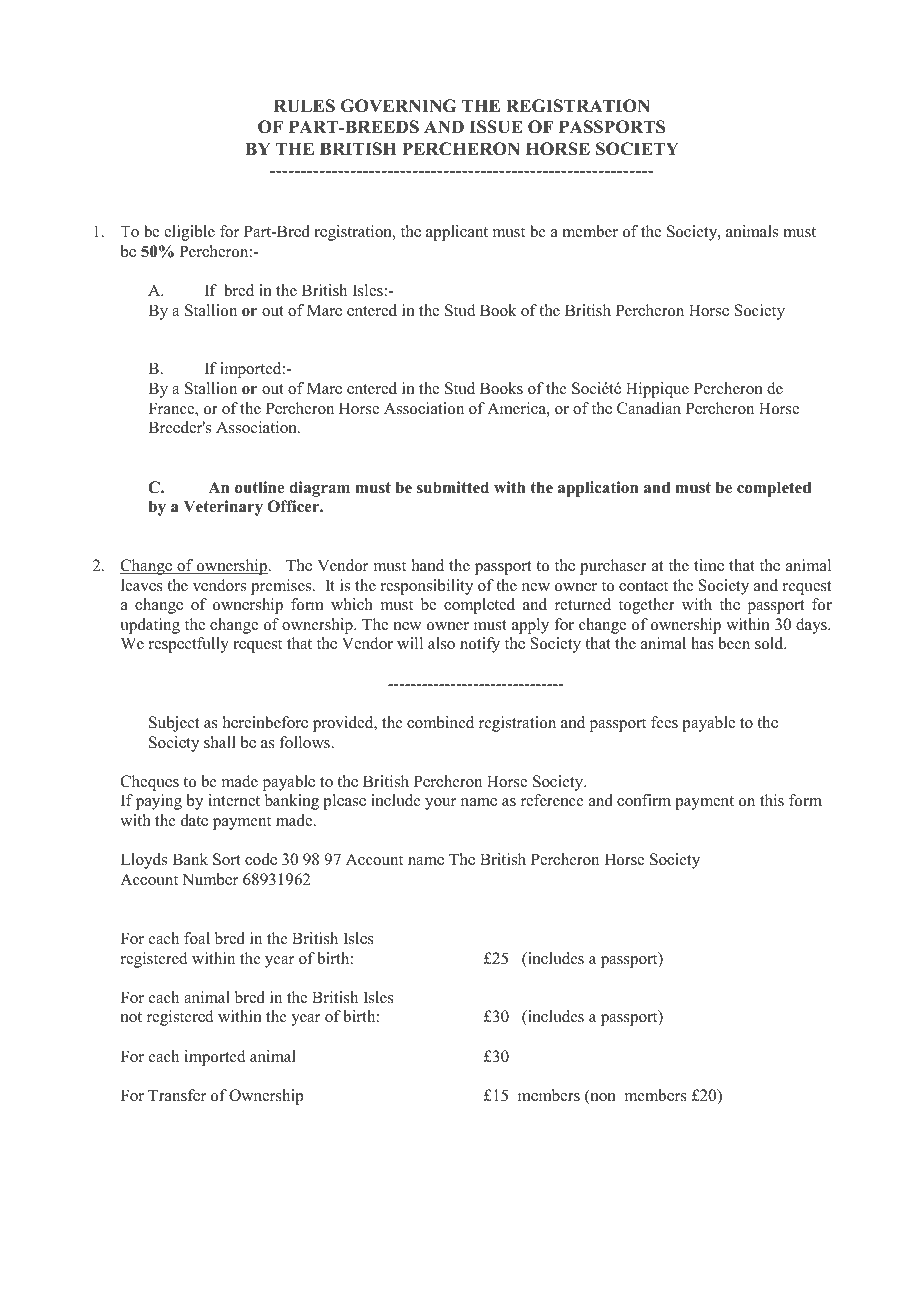 The width and height of the screenshot is (924, 1307). What do you see at coordinates (772, 800) in the screenshot?
I see `this` at bounding box center [772, 800].
